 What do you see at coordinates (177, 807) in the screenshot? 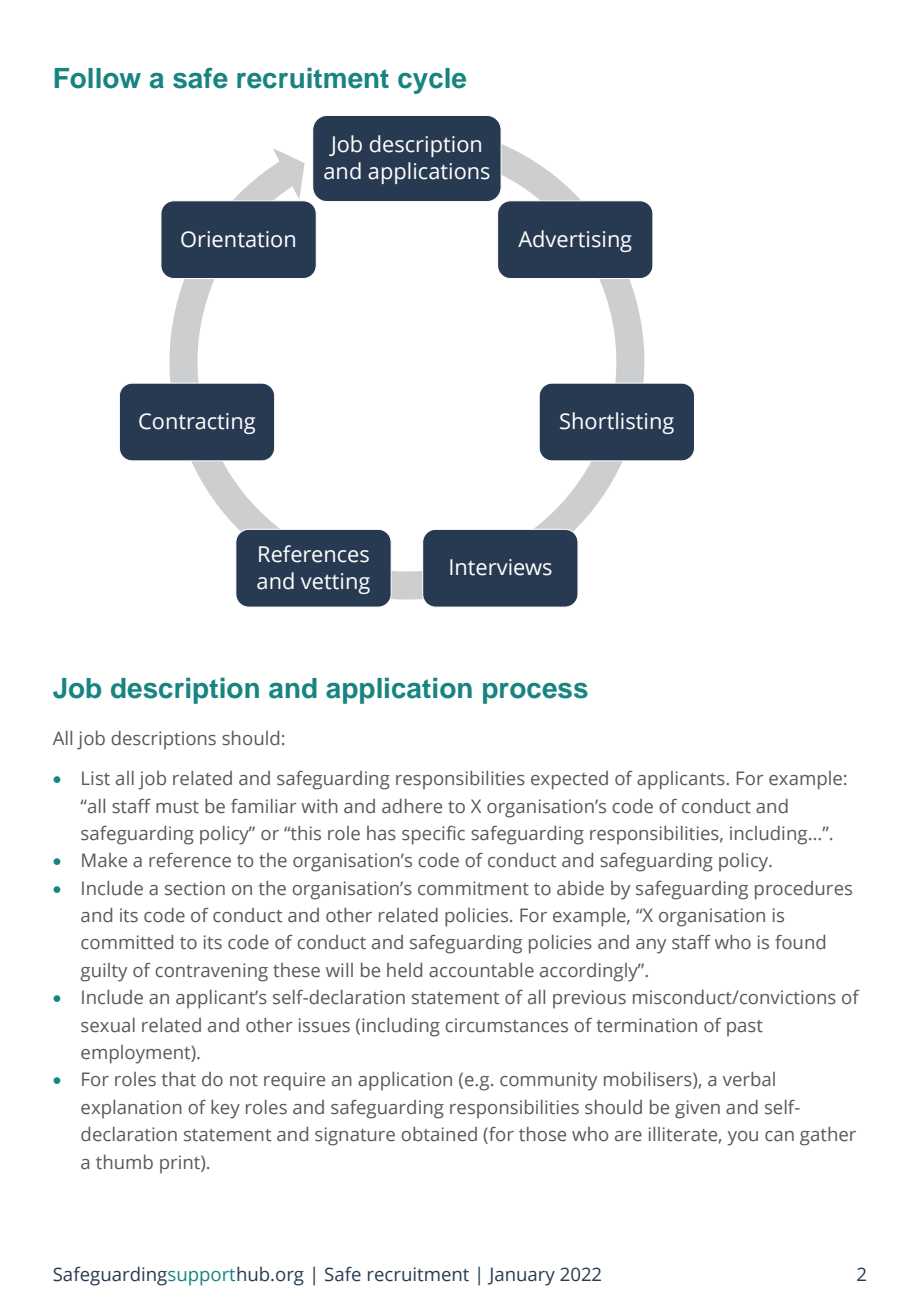
I see `must` at bounding box center [177, 807].
